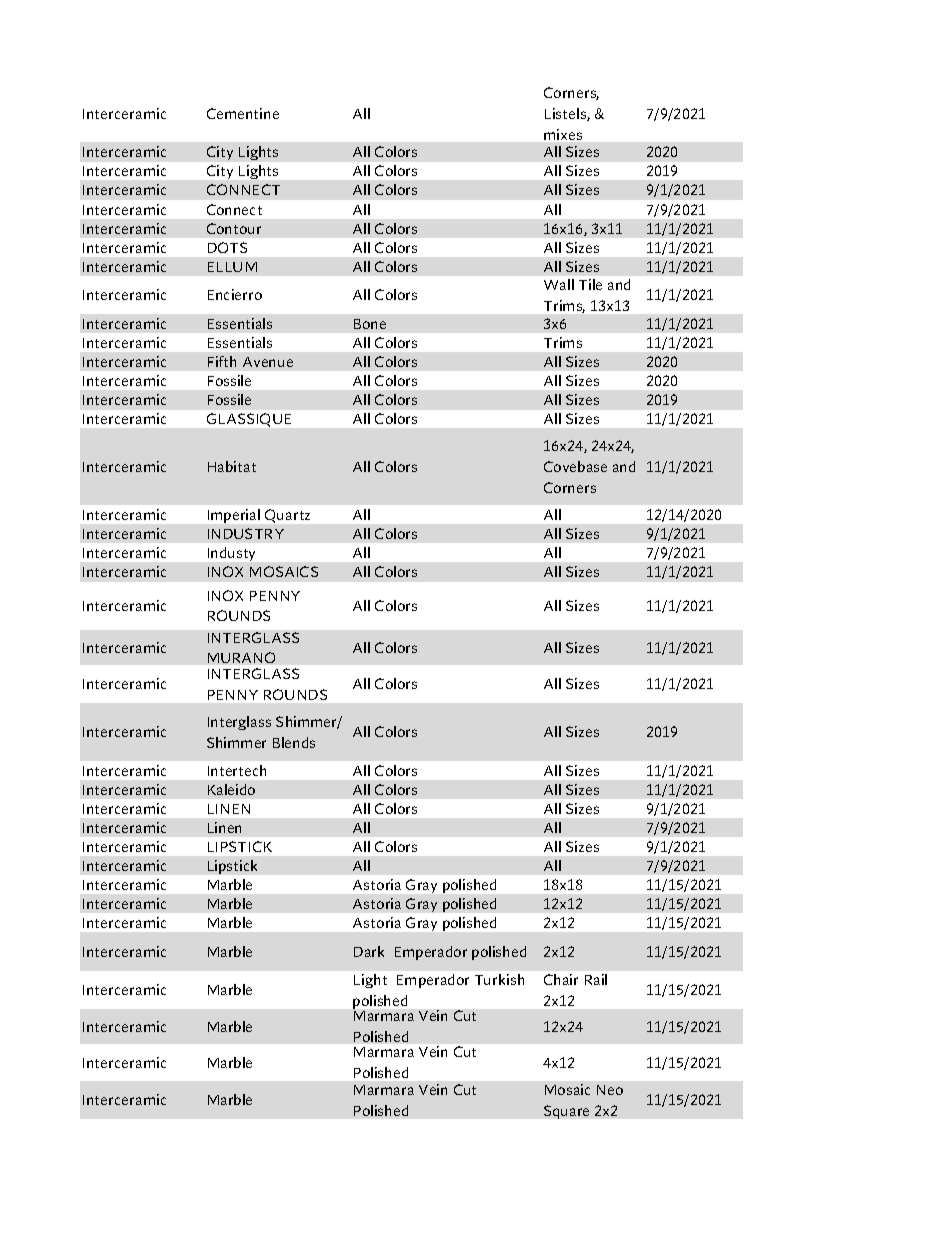 This image has width=952, height=1233. Describe the element at coordinates (231, 554) in the image. I see `Industy` at that location.
